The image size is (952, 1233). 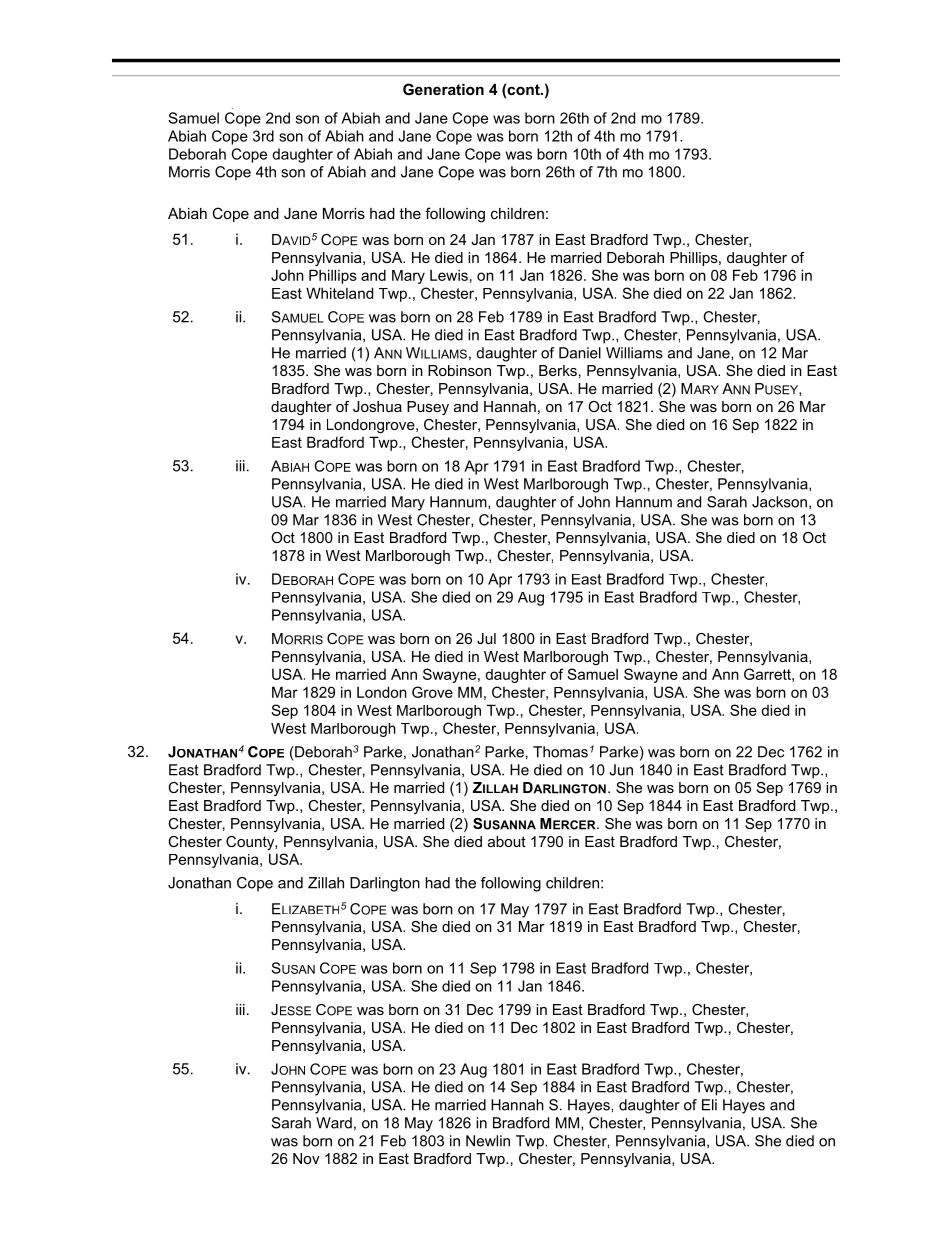 What do you see at coordinates (580, 353) in the image?
I see `Daniel` at bounding box center [580, 353].
